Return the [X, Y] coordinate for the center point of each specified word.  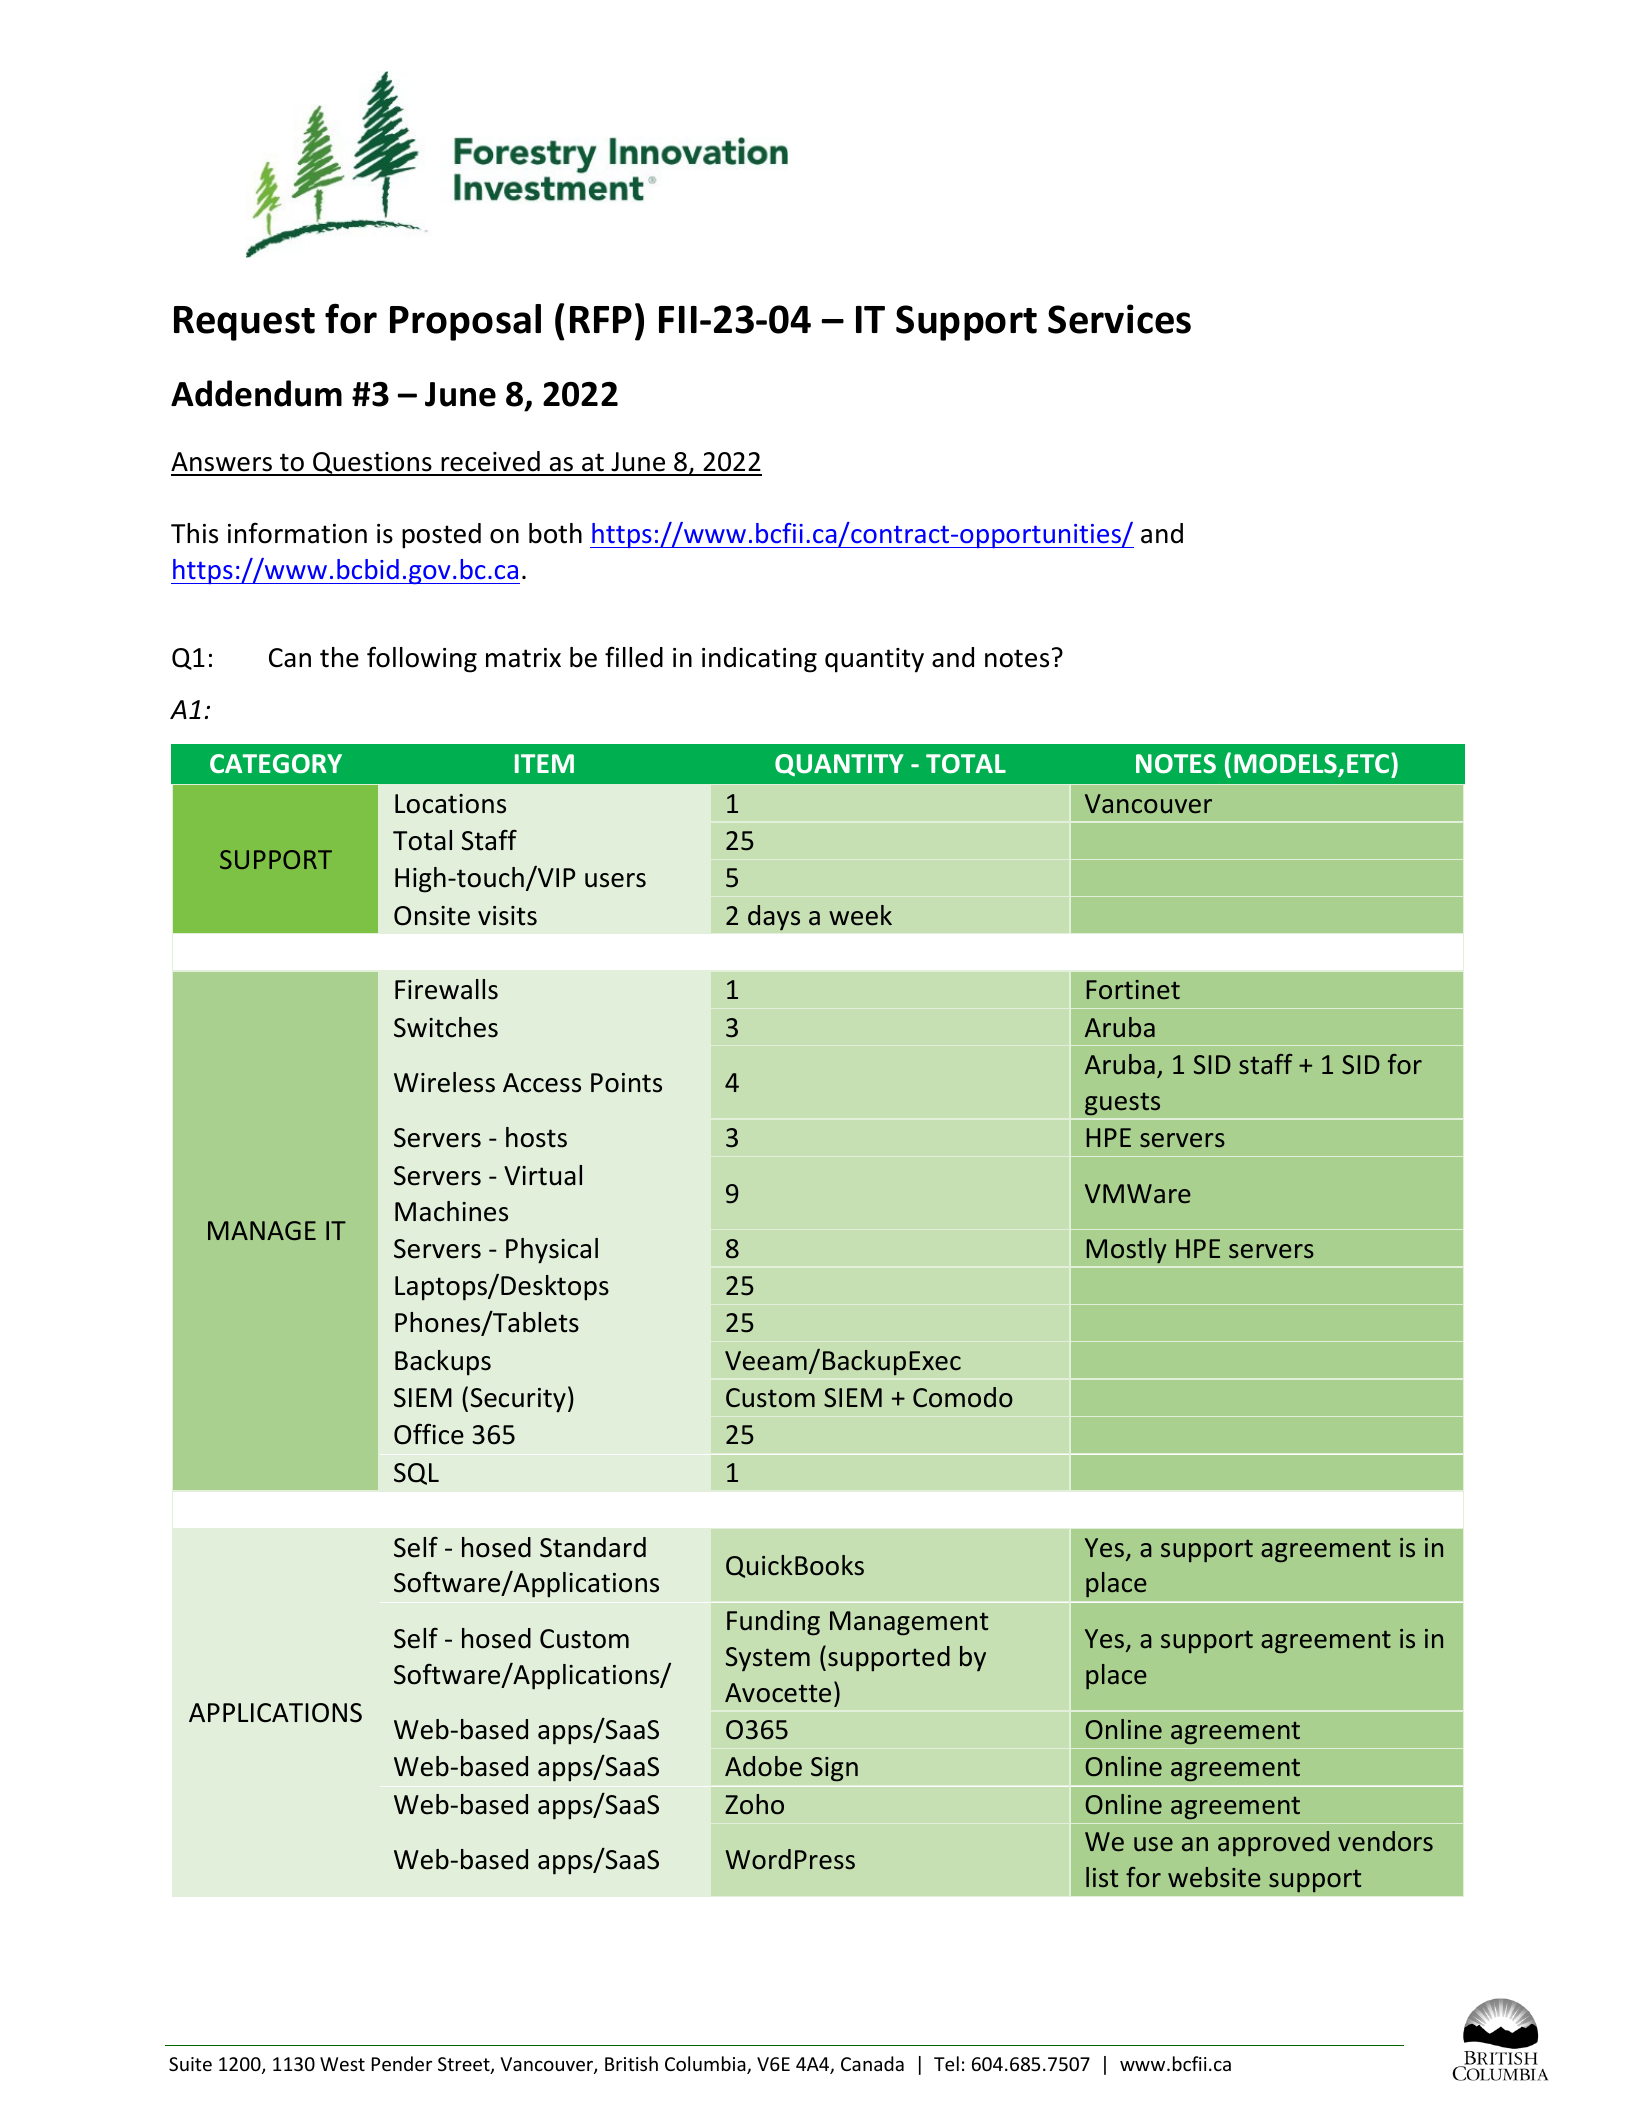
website [1214, 1877]
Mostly [1126, 1251]
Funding [773, 1623]
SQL [416, 1474]
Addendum [256, 393]
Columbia [706, 2065]
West [342, 2064]
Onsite [432, 916]
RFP [601, 319]
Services [1119, 319]
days [774, 918]
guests [1122, 1104]
